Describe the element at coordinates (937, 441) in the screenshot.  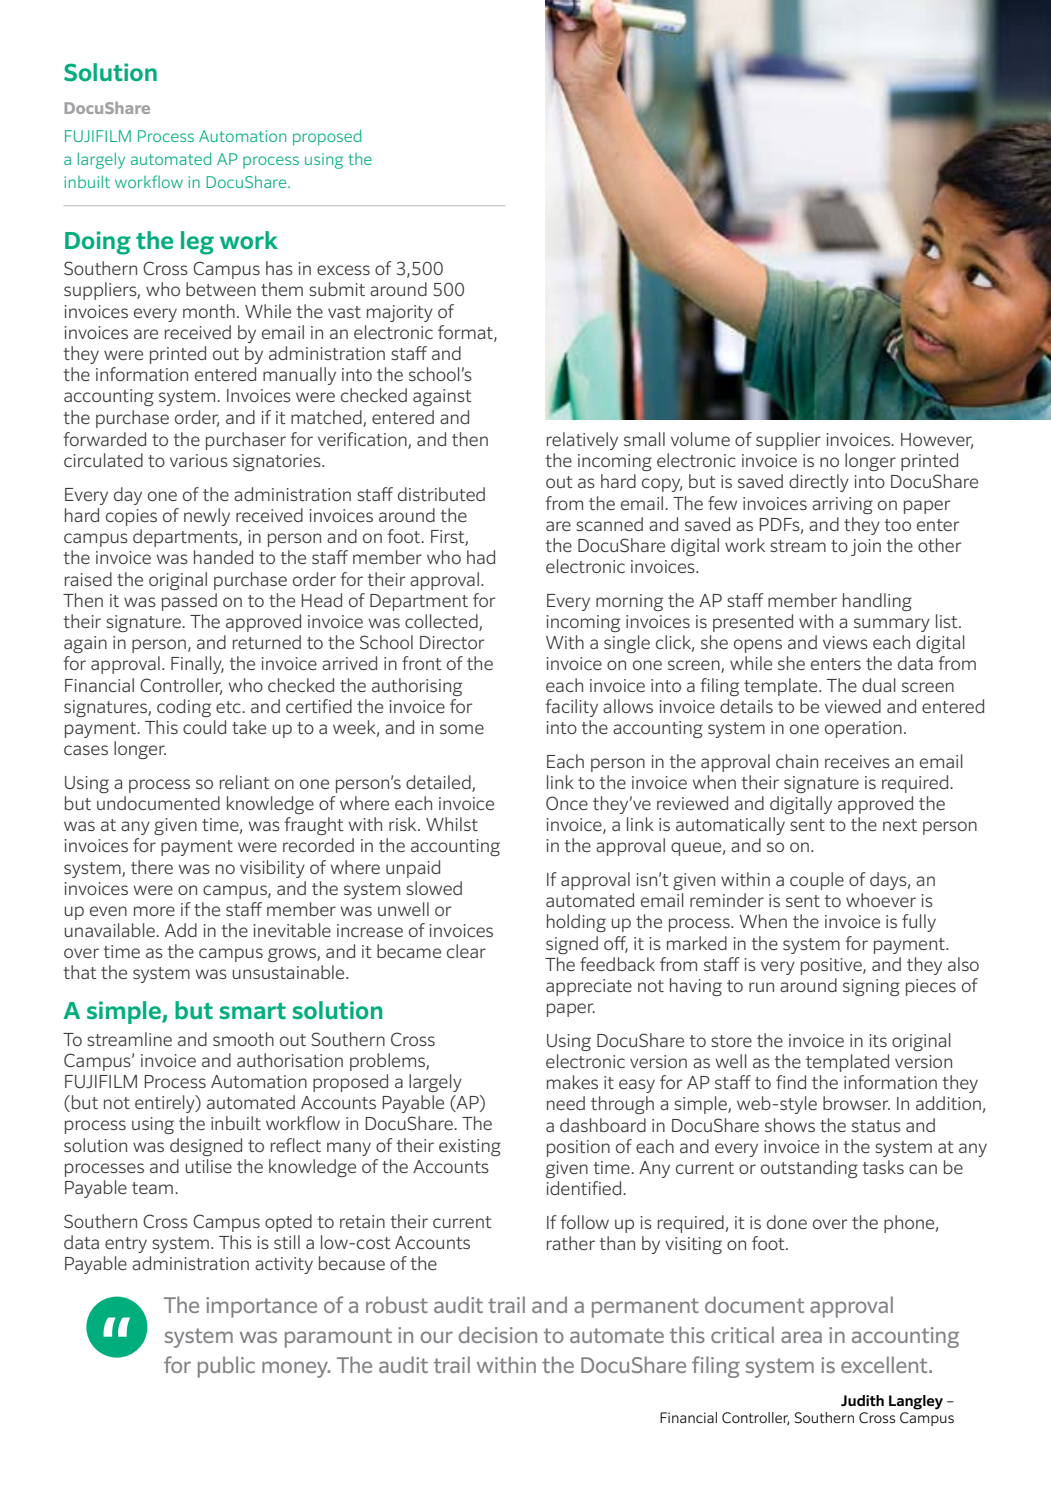
I see `However` at that location.
